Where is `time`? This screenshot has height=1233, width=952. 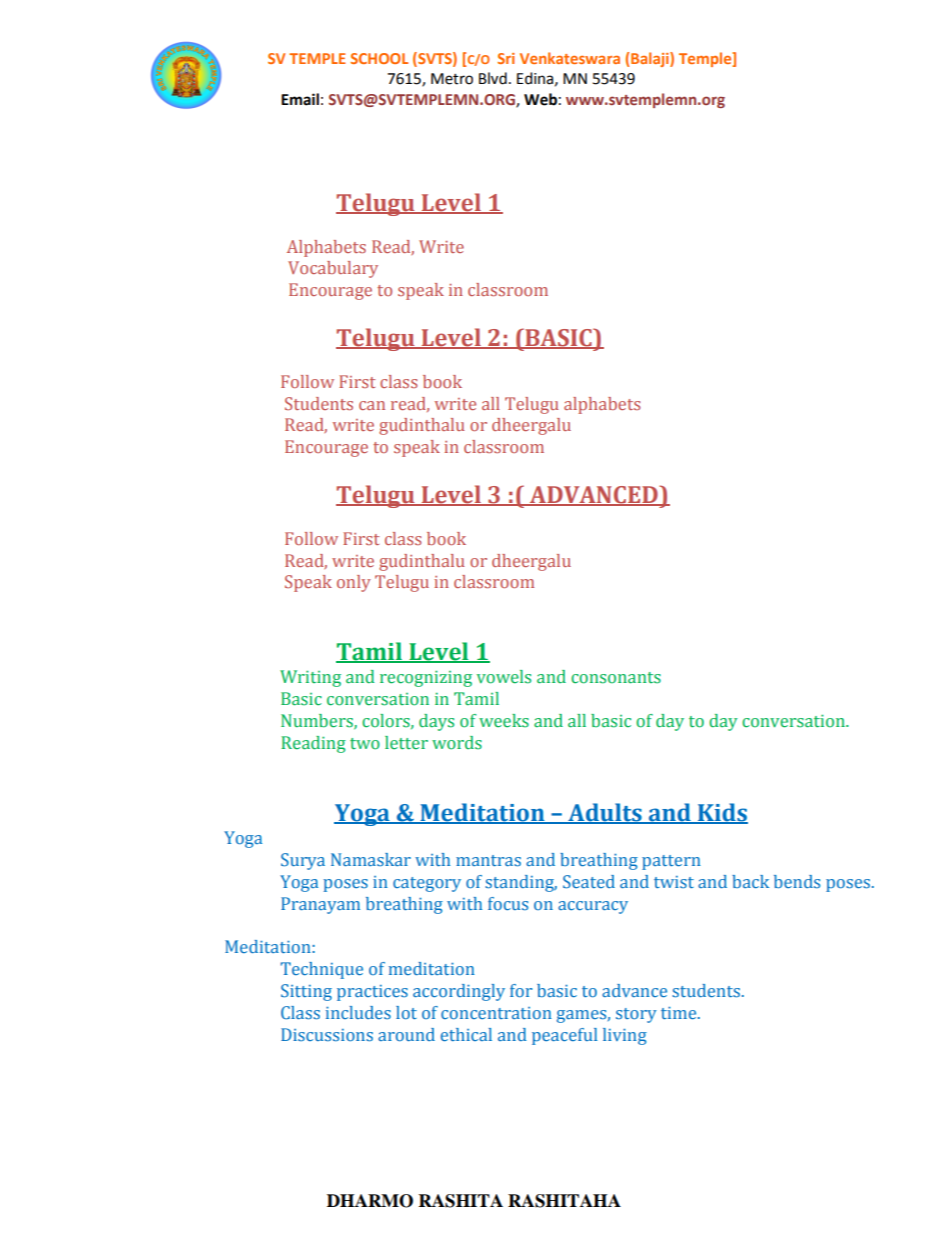 time is located at coordinates (680, 1013).
